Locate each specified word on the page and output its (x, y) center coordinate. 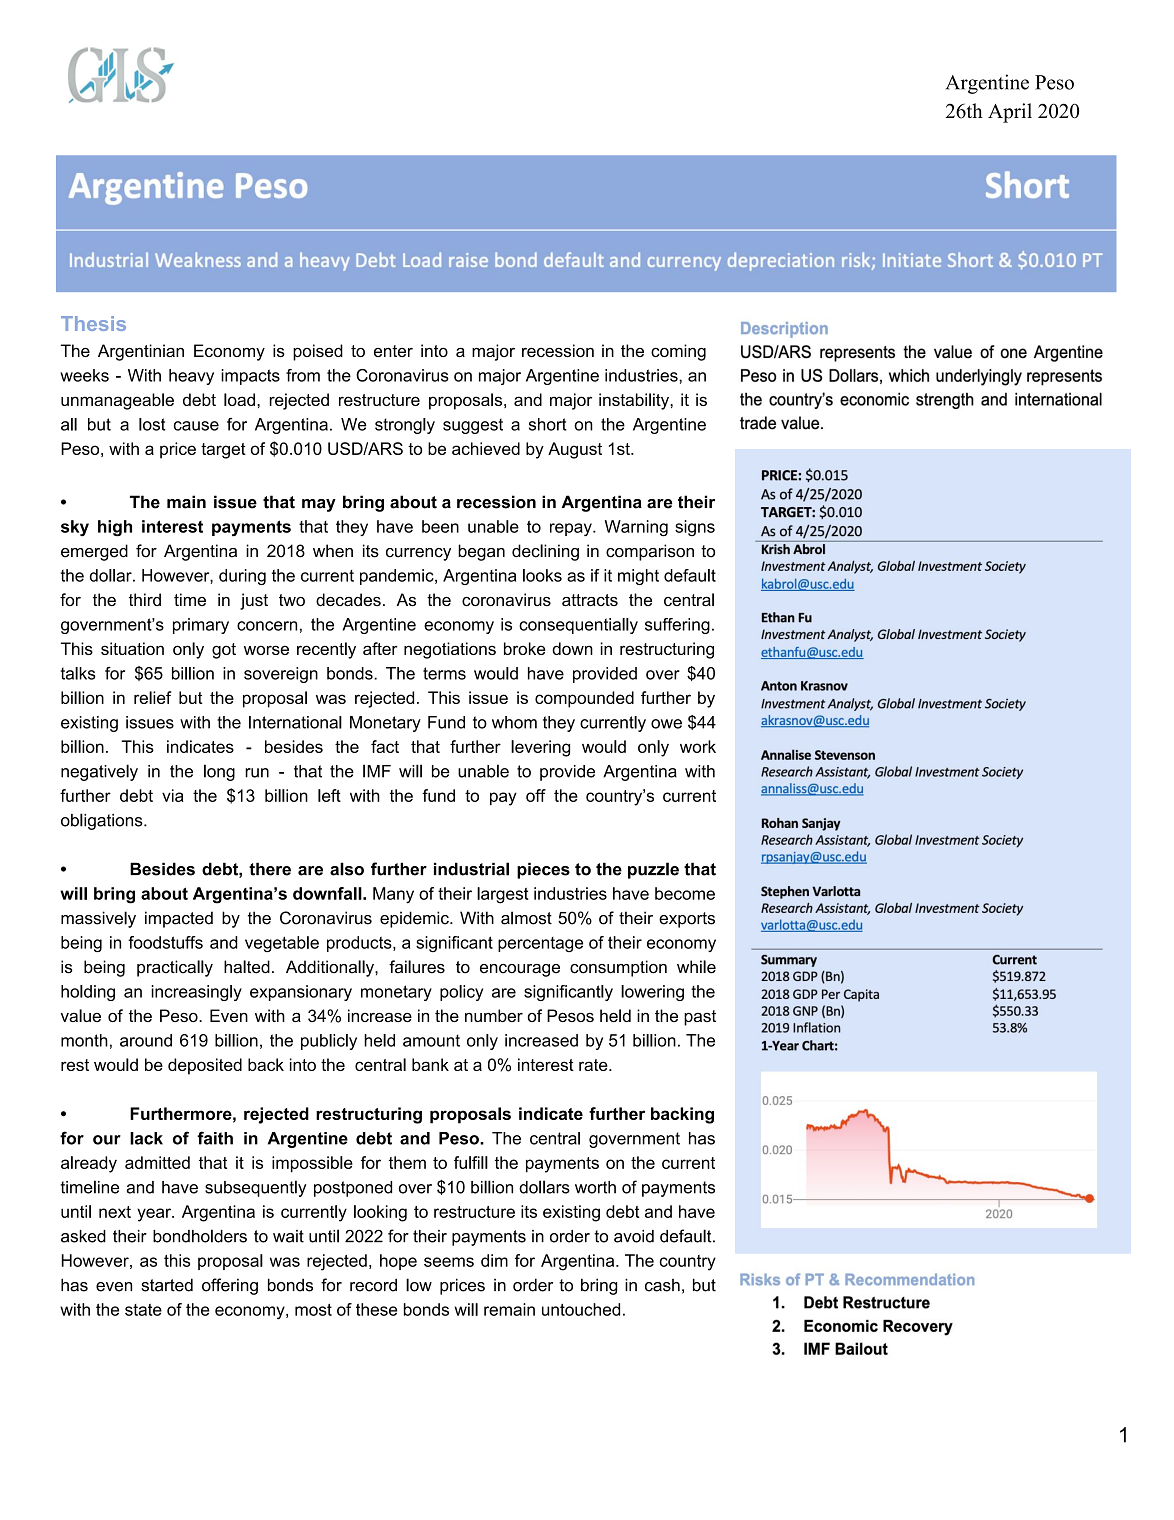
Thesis (93, 323)
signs (695, 528)
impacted (179, 919)
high (115, 528)
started (167, 1285)
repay (572, 530)
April (1010, 113)
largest (503, 895)
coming (678, 352)
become (685, 893)
